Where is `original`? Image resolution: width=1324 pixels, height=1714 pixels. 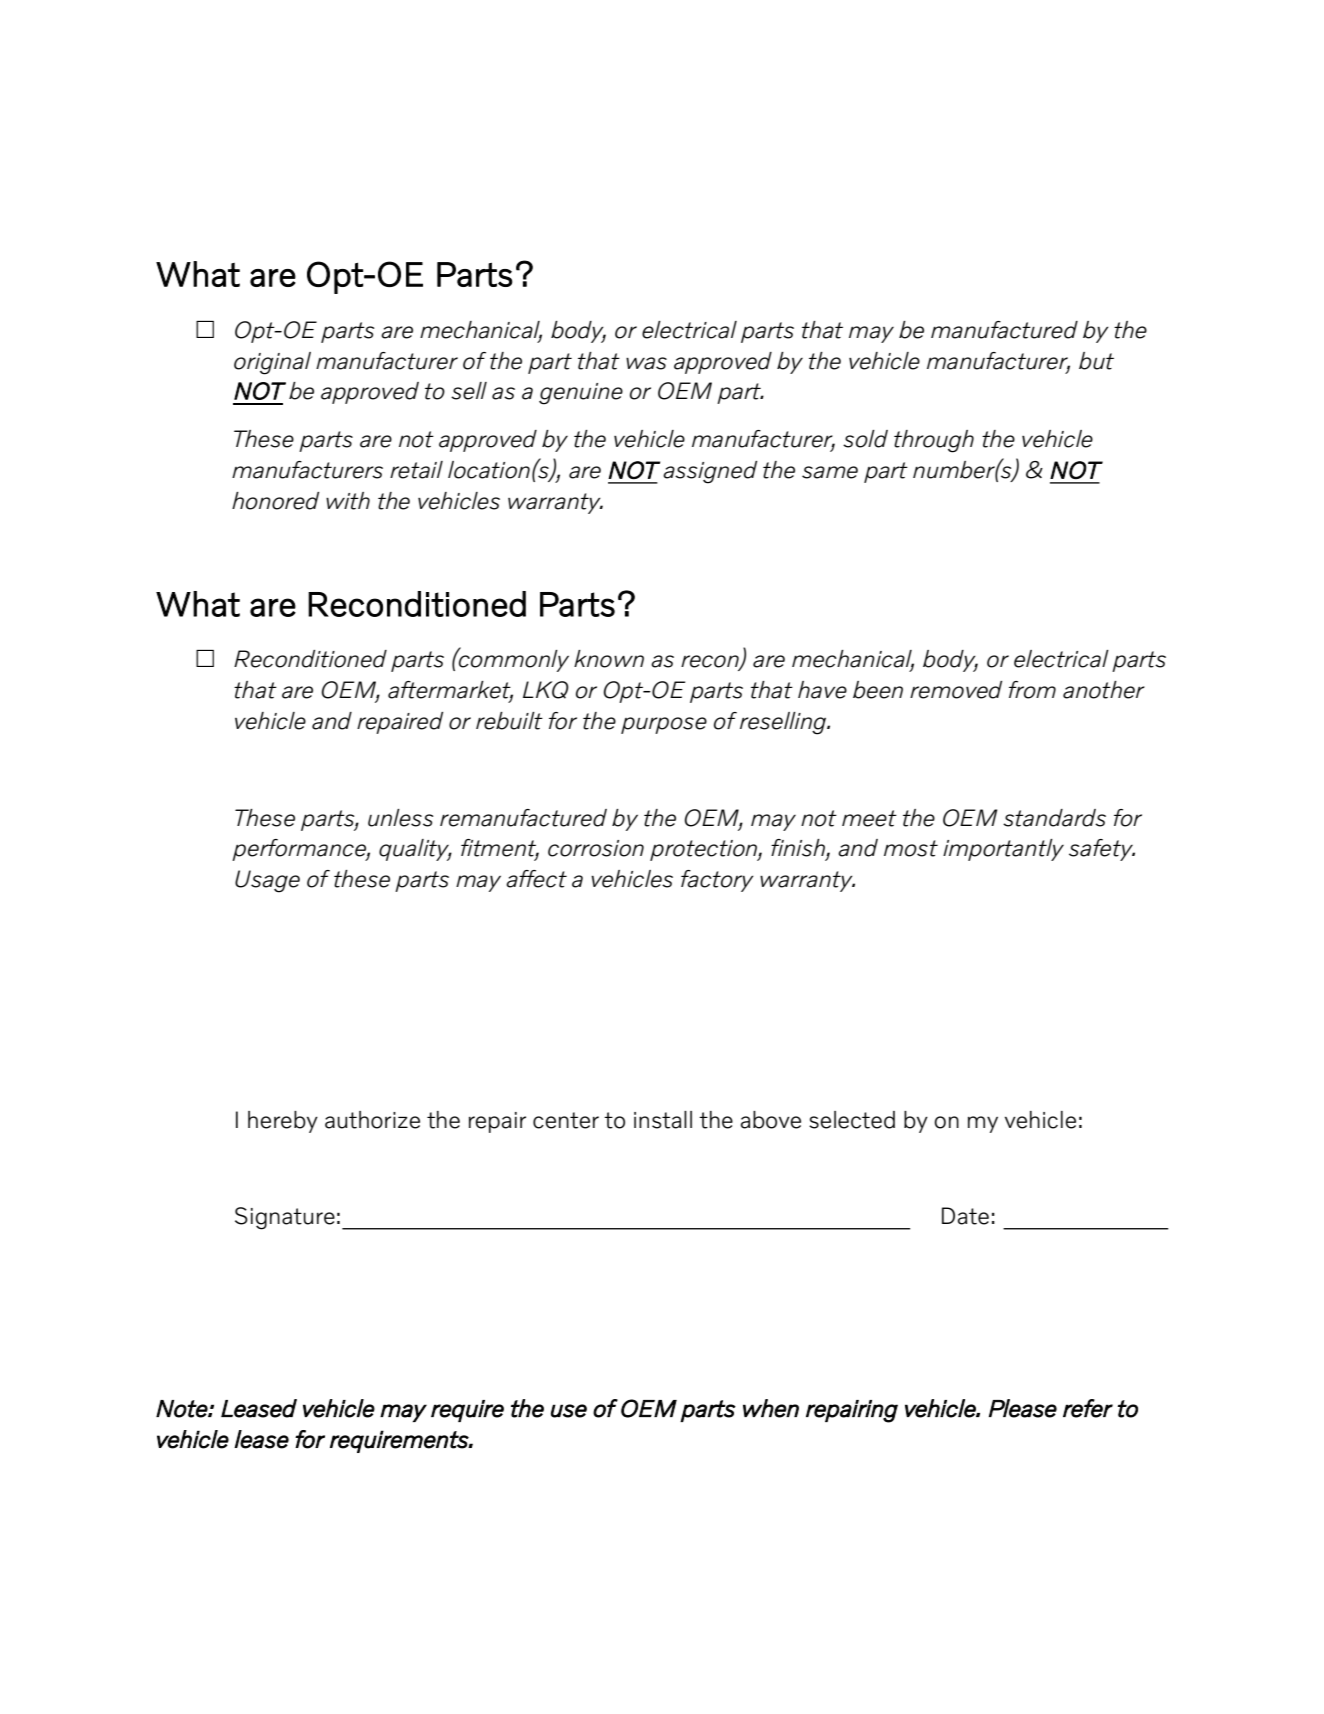
original is located at coordinates (272, 363).
